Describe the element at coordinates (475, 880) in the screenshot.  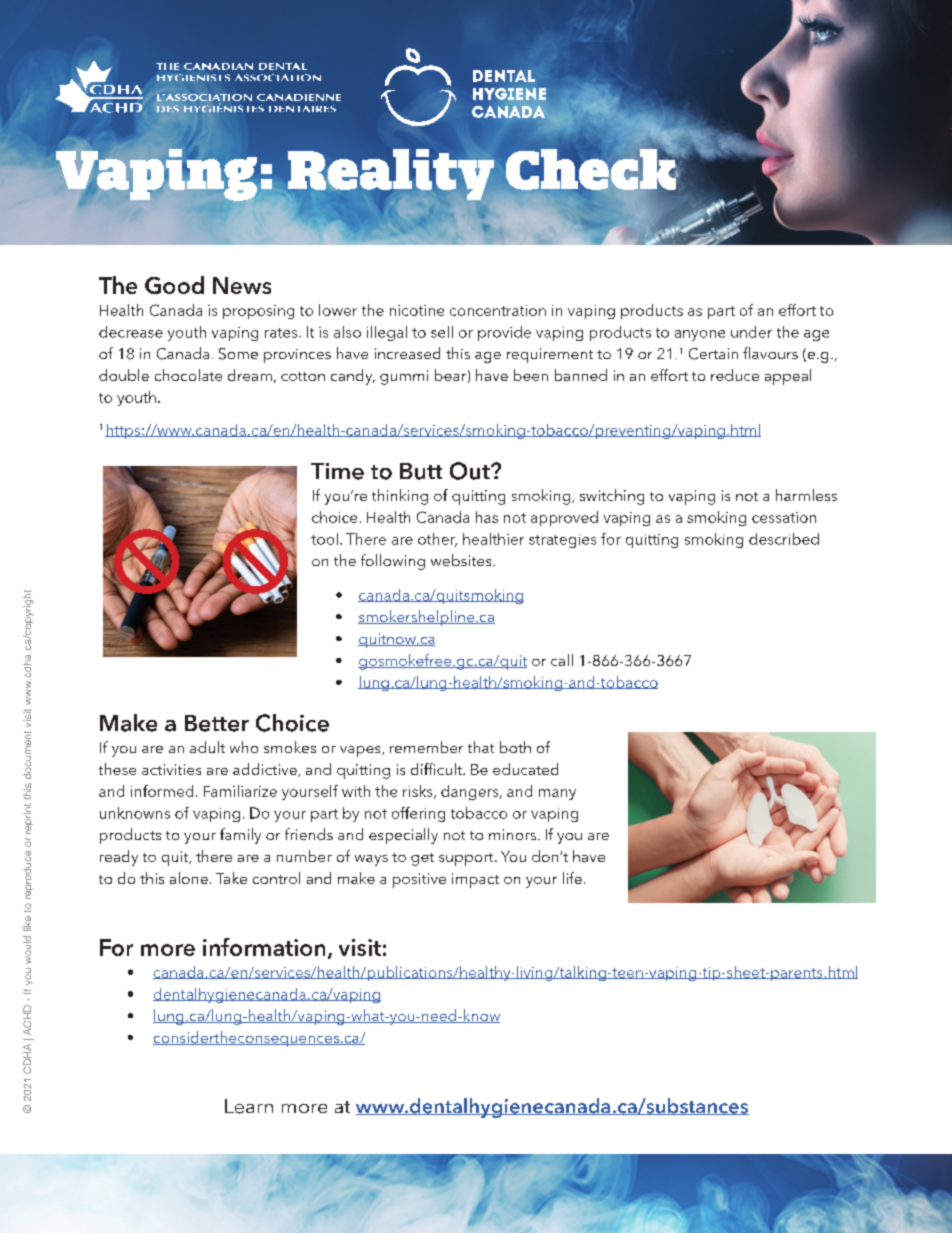
I see `impact` at that location.
